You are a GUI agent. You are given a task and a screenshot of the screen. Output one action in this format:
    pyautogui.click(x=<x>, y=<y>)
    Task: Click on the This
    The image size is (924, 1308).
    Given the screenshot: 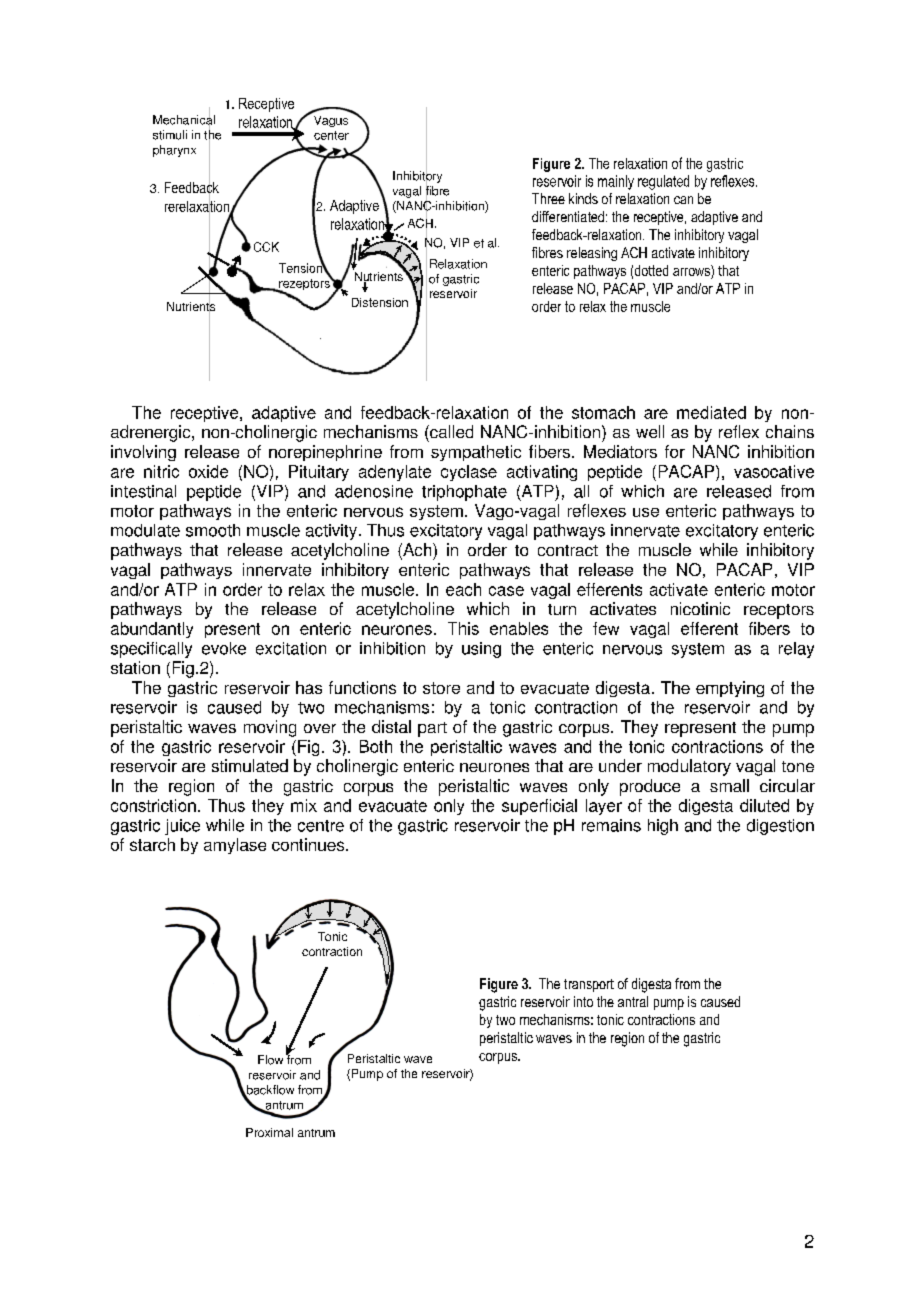 What is the action you would take?
    pyautogui.click(x=463, y=628)
